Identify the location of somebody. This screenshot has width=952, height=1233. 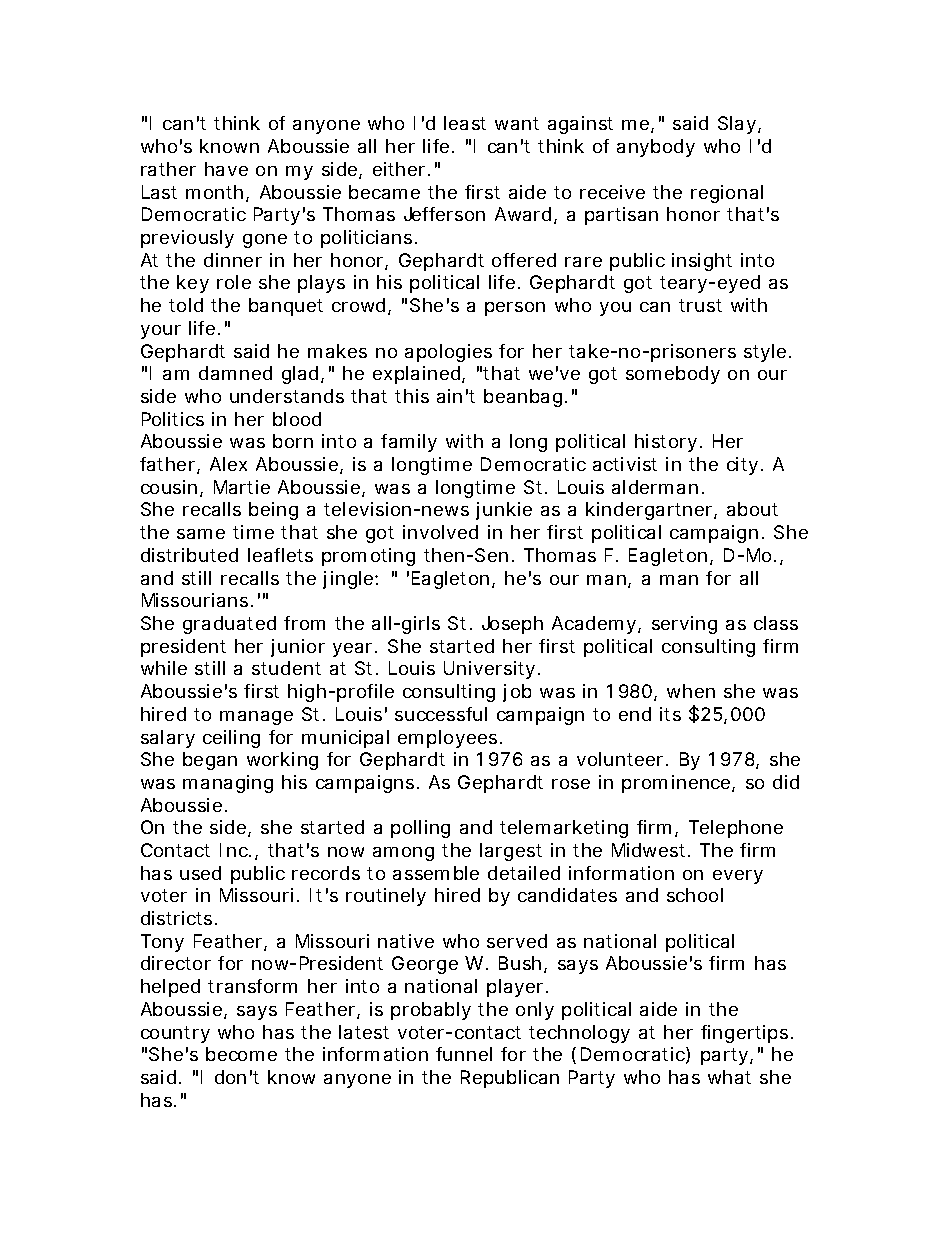
(673, 375).
